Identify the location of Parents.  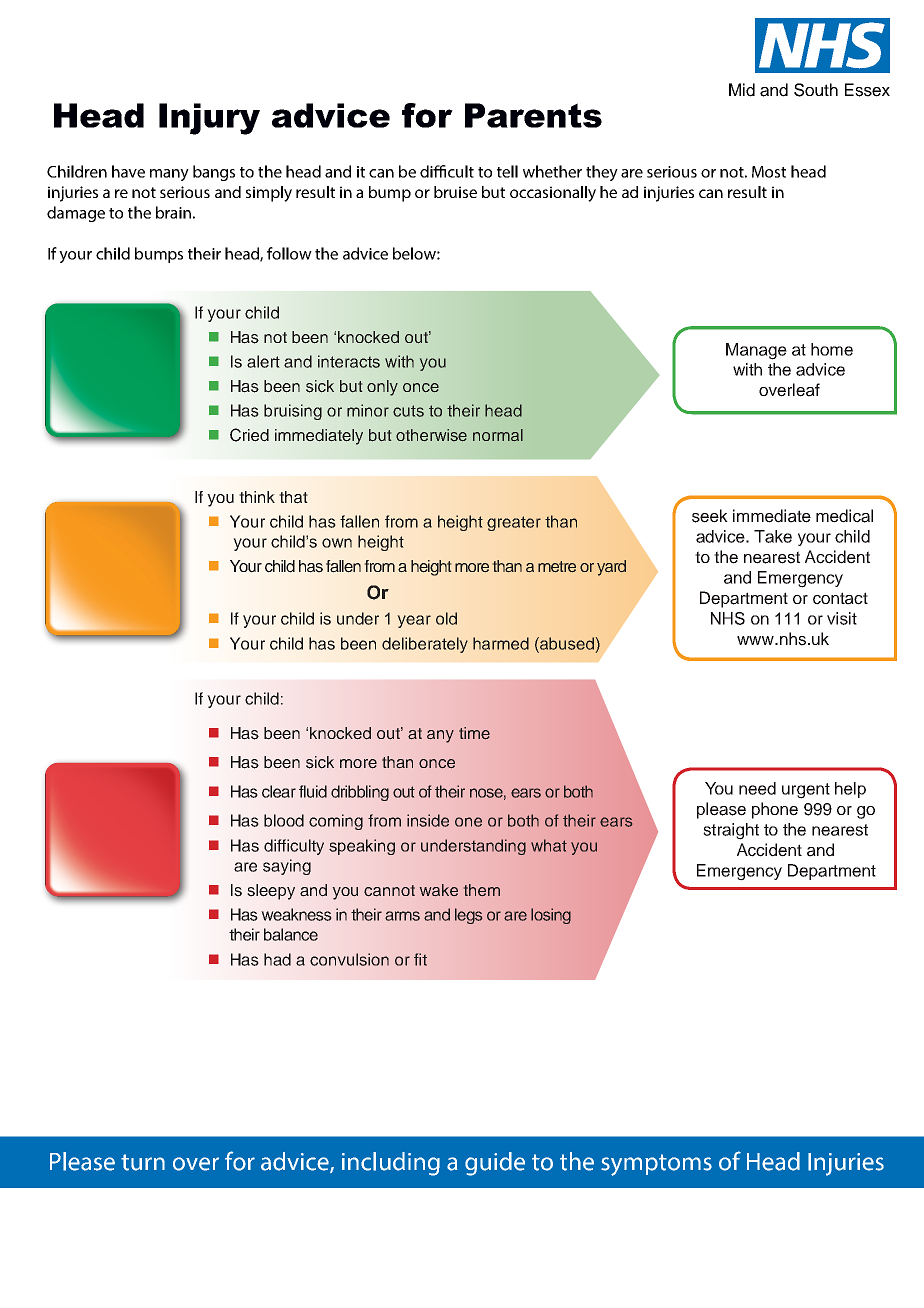
(533, 115).
